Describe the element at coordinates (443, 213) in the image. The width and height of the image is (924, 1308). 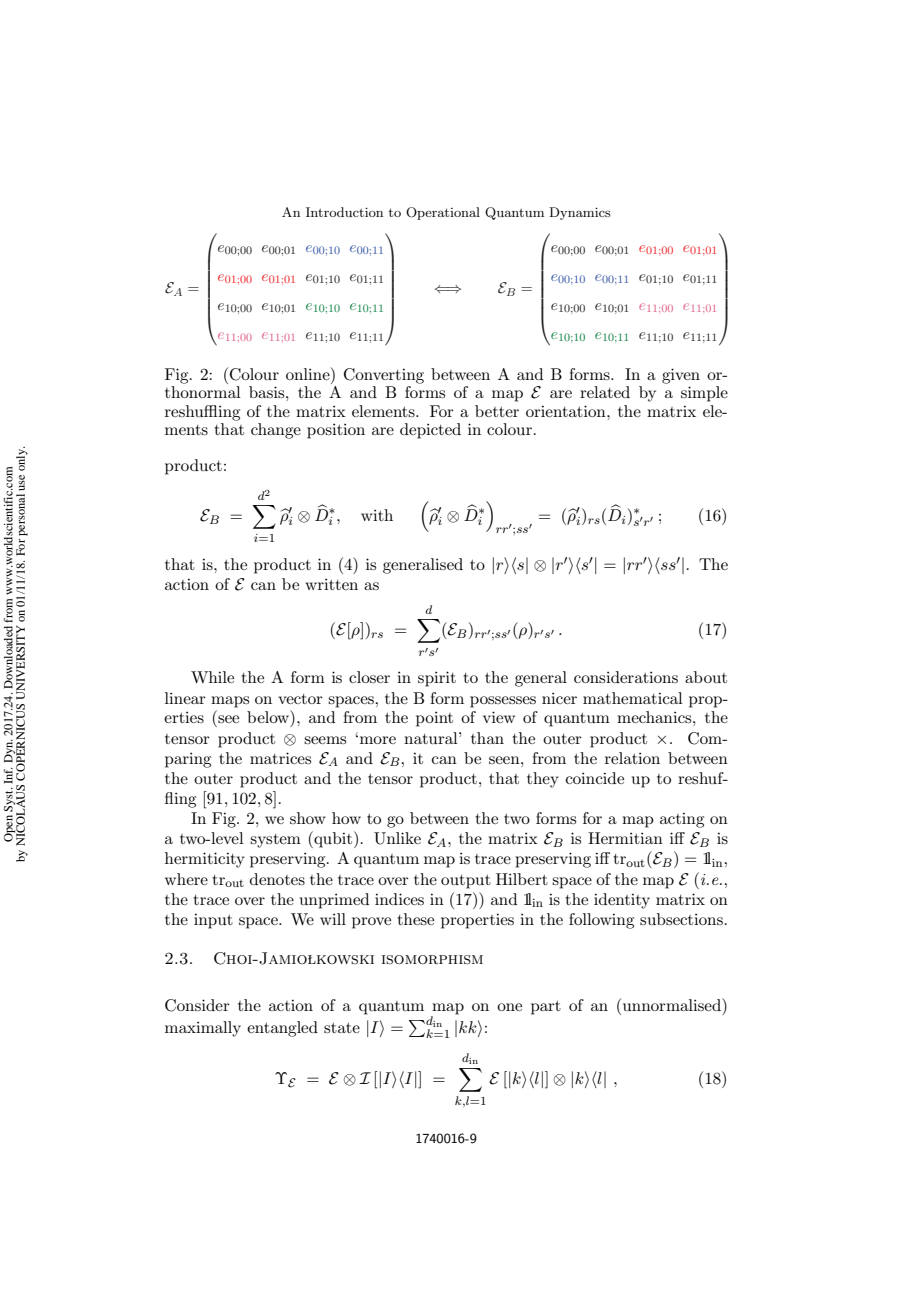
I see `Operational` at that location.
